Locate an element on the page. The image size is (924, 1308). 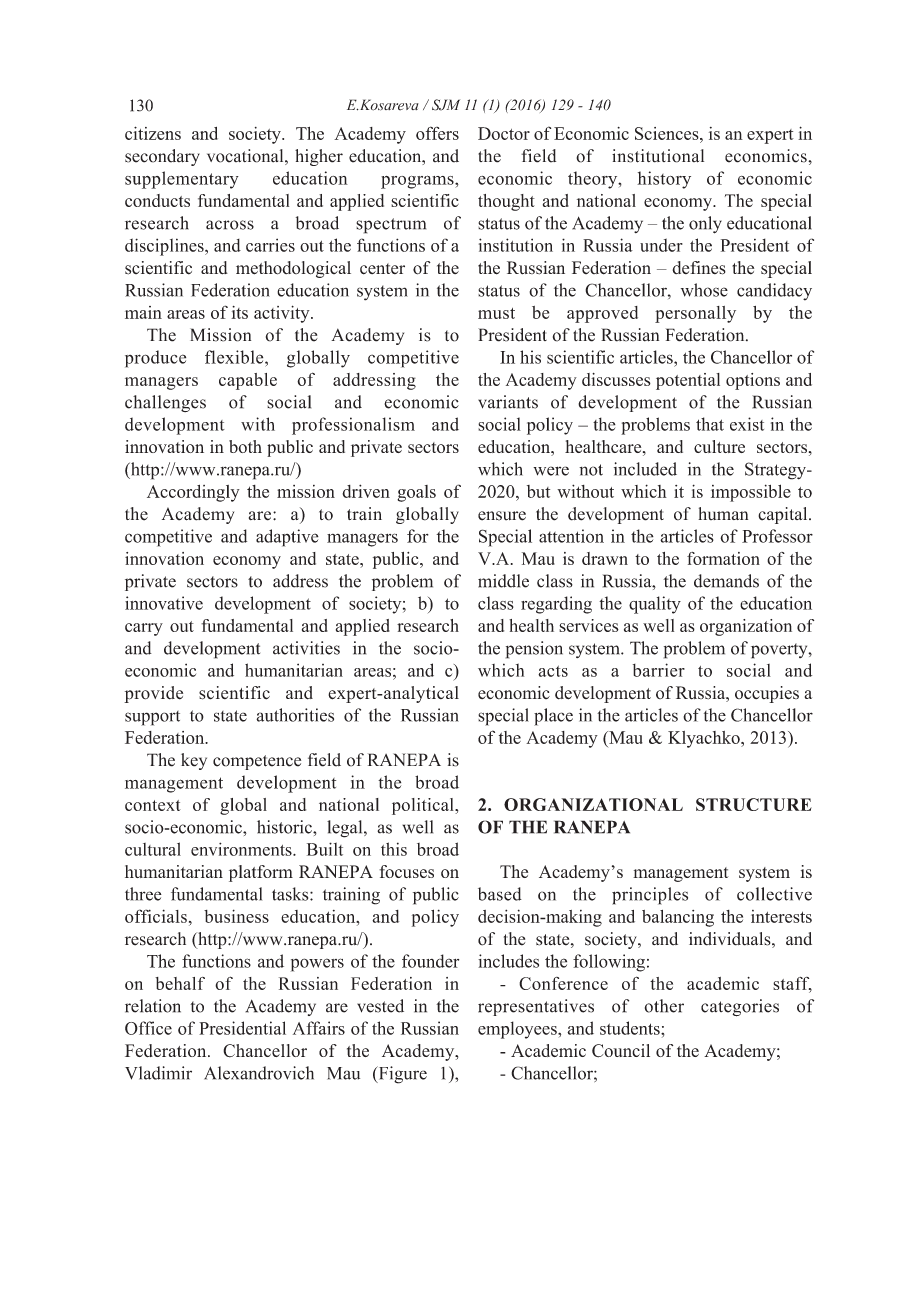
political is located at coordinates (424, 806).
